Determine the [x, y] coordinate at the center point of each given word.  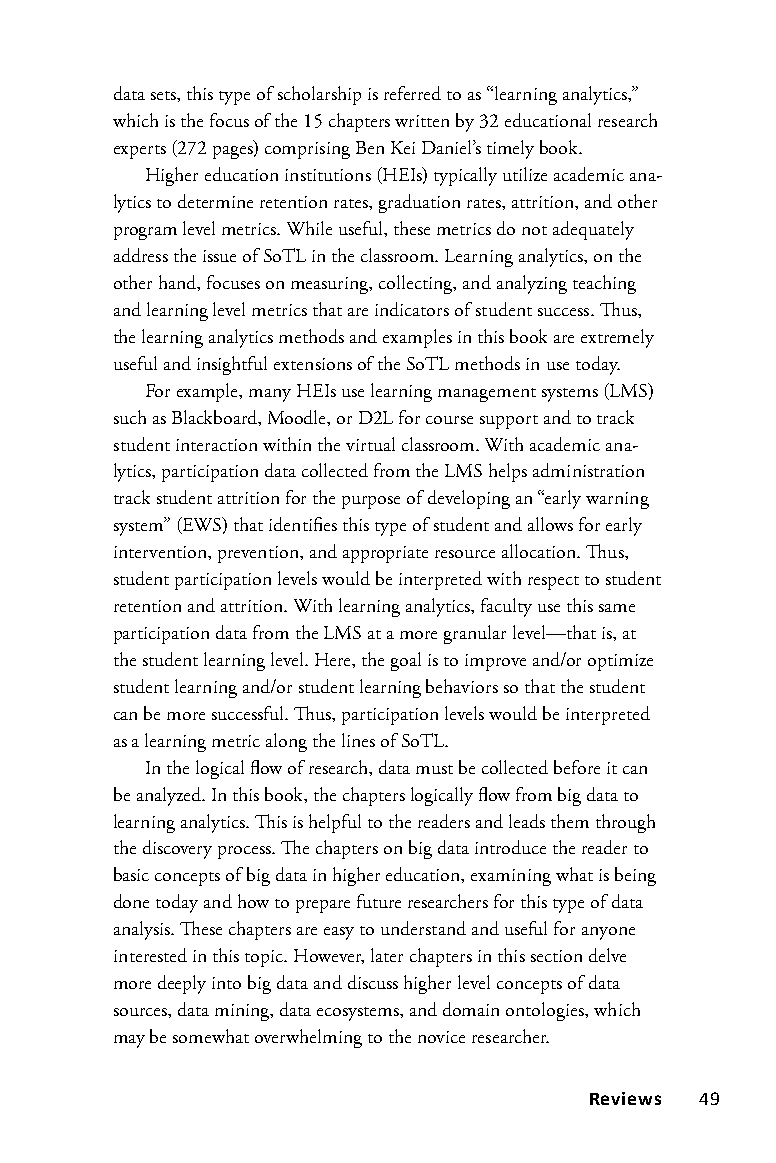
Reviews [625, 1098]
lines [358, 740]
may [129, 1041]
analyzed [170, 796]
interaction [216, 445]
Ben [370, 147]
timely [510, 149]
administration [588, 470]
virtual [370, 444]
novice [441, 1037]
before [577, 767]
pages [234, 152]
